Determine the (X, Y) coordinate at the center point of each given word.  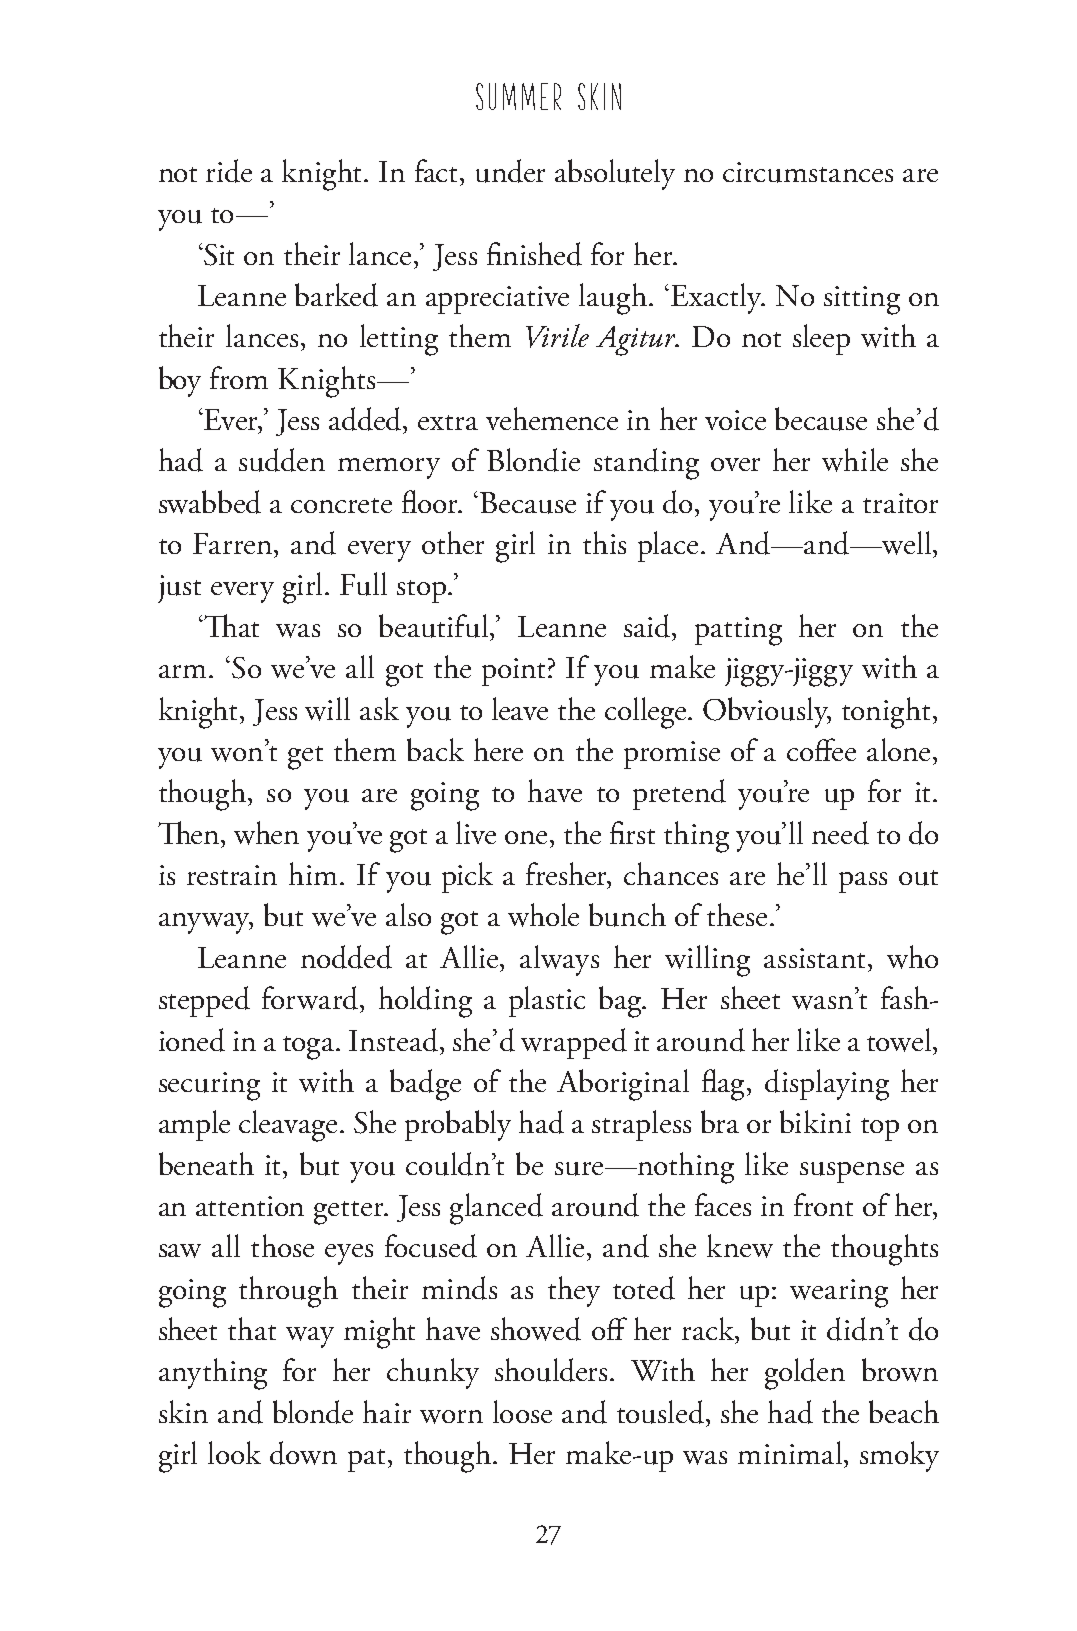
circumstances (808, 172)
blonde (313, 1412)
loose (522, 1411)
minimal (791, 1452)
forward (311, 998)
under (510, 171)
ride (229, 171)
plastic (547, 1001)
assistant (814, 958)
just (179, 589)
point (513, 672)
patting (738, 631)
